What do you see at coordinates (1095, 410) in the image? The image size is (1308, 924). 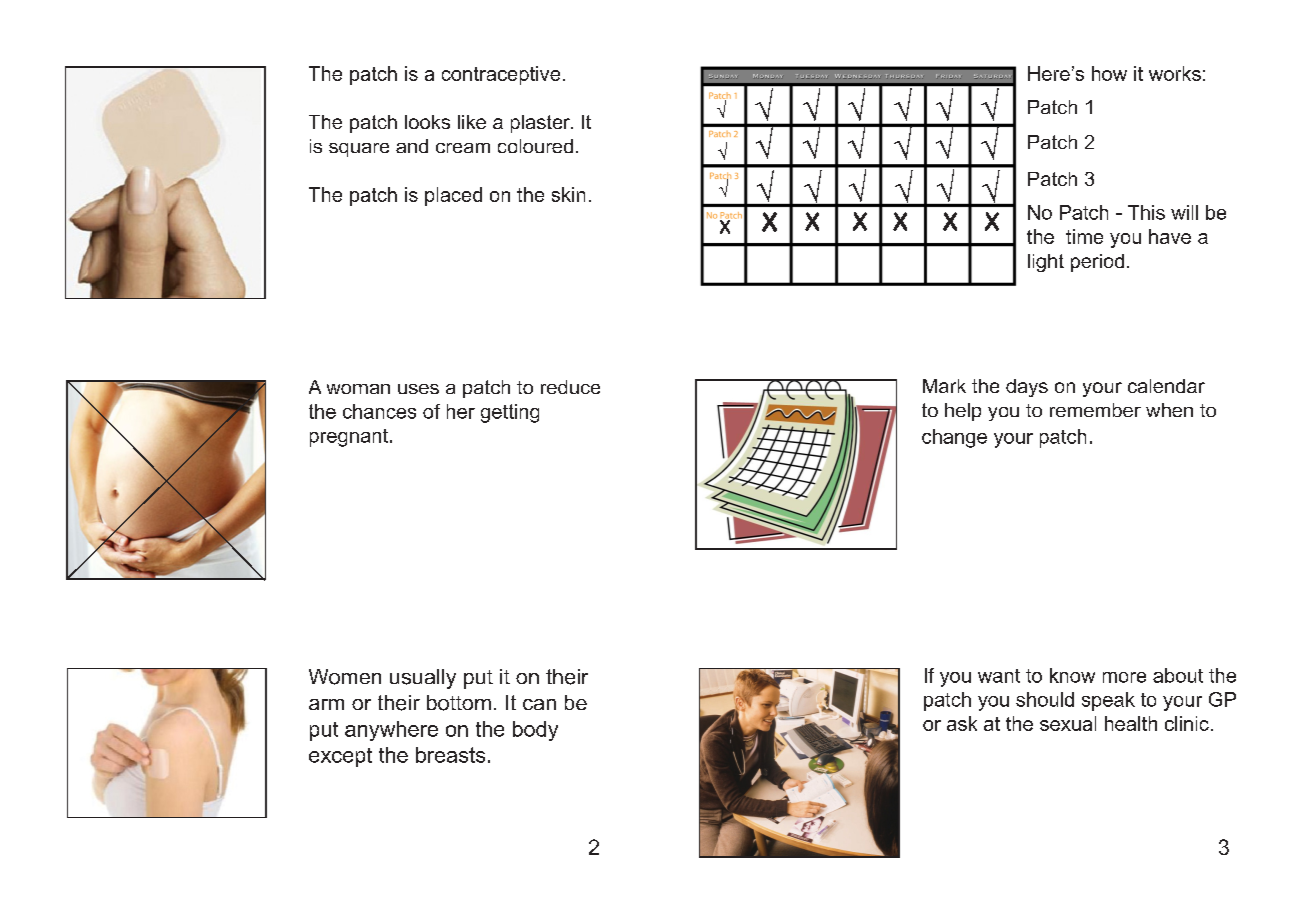 I see `remember` at bounding box center [1095, 410].
